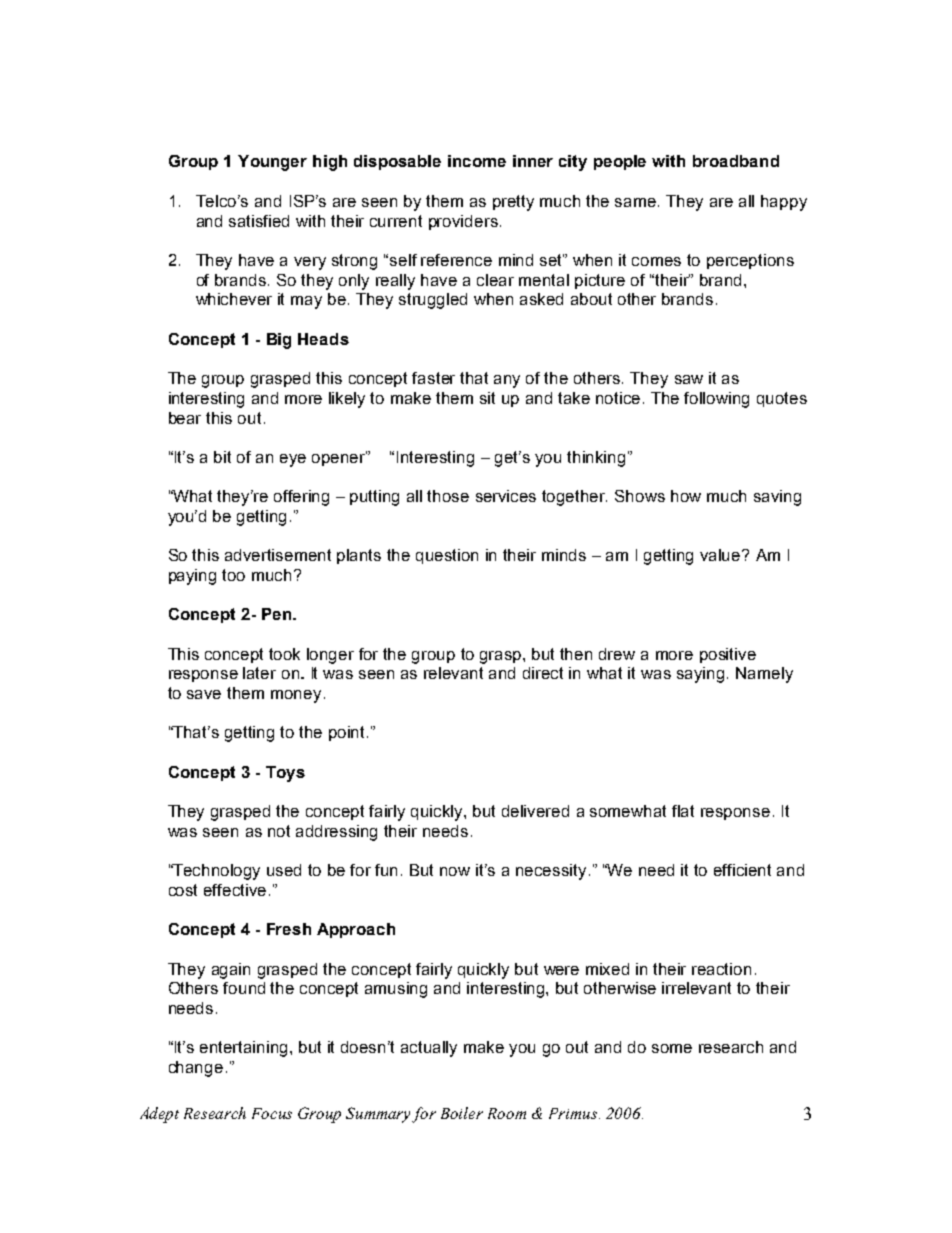  Describe the element at coordinates (543, 673) in the screenshot. I see `direct` at that location.
